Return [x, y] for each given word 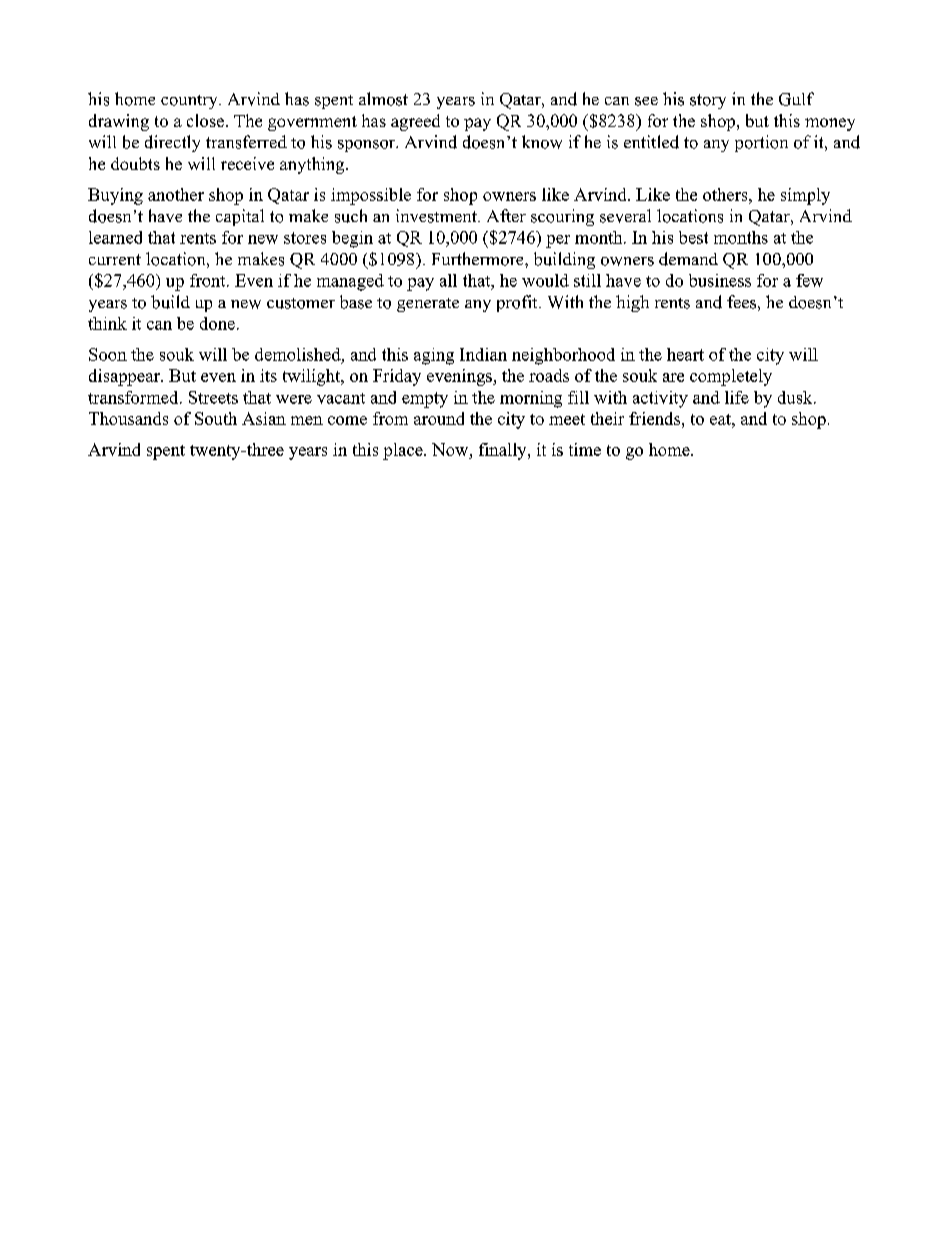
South [216, 418]
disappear [125, 377]
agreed [415, 122]
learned [115, 237]
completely [731, 377]
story [708, 101]
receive [247, 163]
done [217, 323]
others [726, 194]
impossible [371, 196]
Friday [397, 377]
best [693, 237]
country [190, 102]
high [632, 303]
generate [428, 305]
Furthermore [479, 259]
